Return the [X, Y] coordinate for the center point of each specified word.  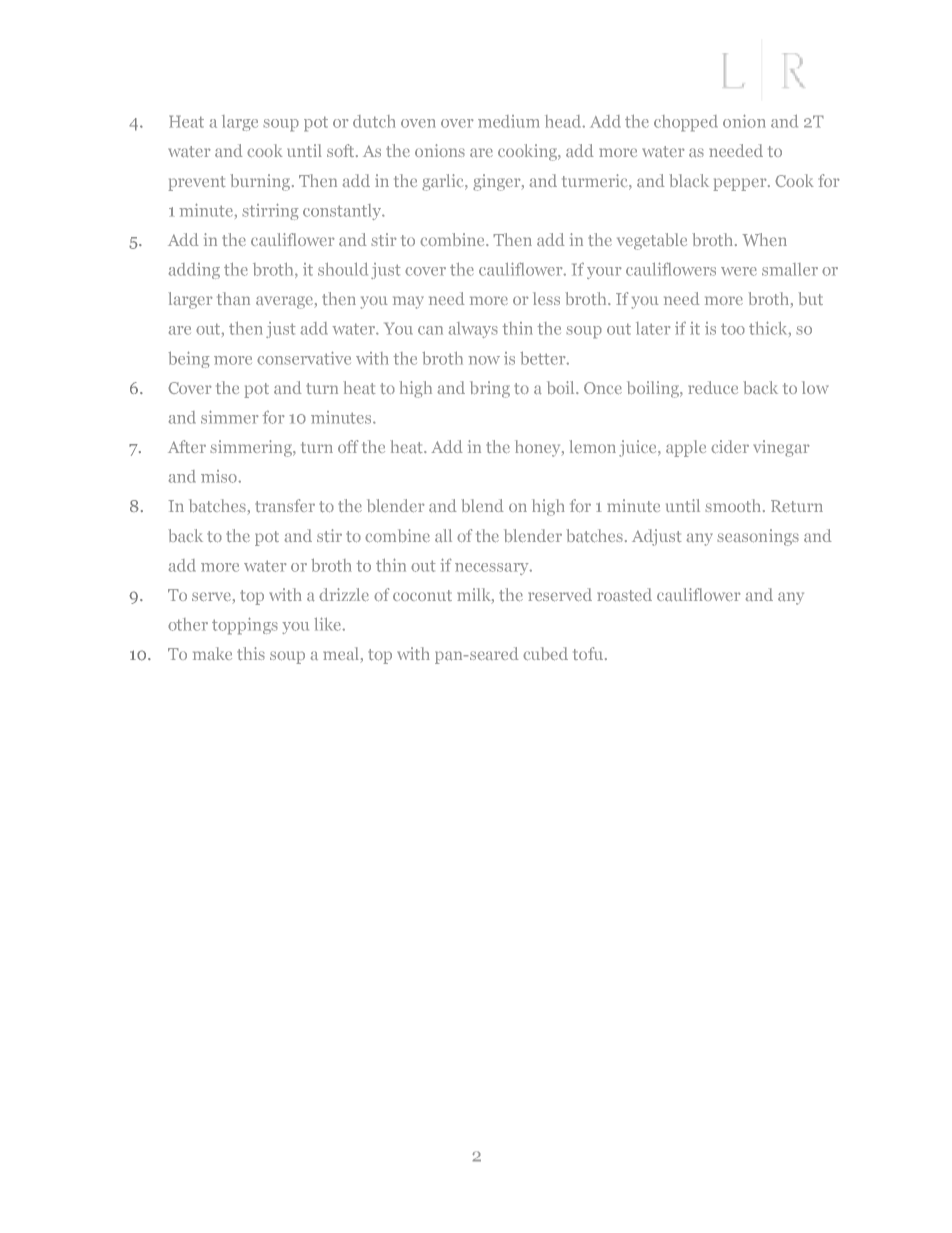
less [546, 298]
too [733, 329]
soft [342, 151]
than [233, 299]
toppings [245, 626]
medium [509, 121]
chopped [686, 123]
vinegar [781, 448]
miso [220, 476]
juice [639, 448]
